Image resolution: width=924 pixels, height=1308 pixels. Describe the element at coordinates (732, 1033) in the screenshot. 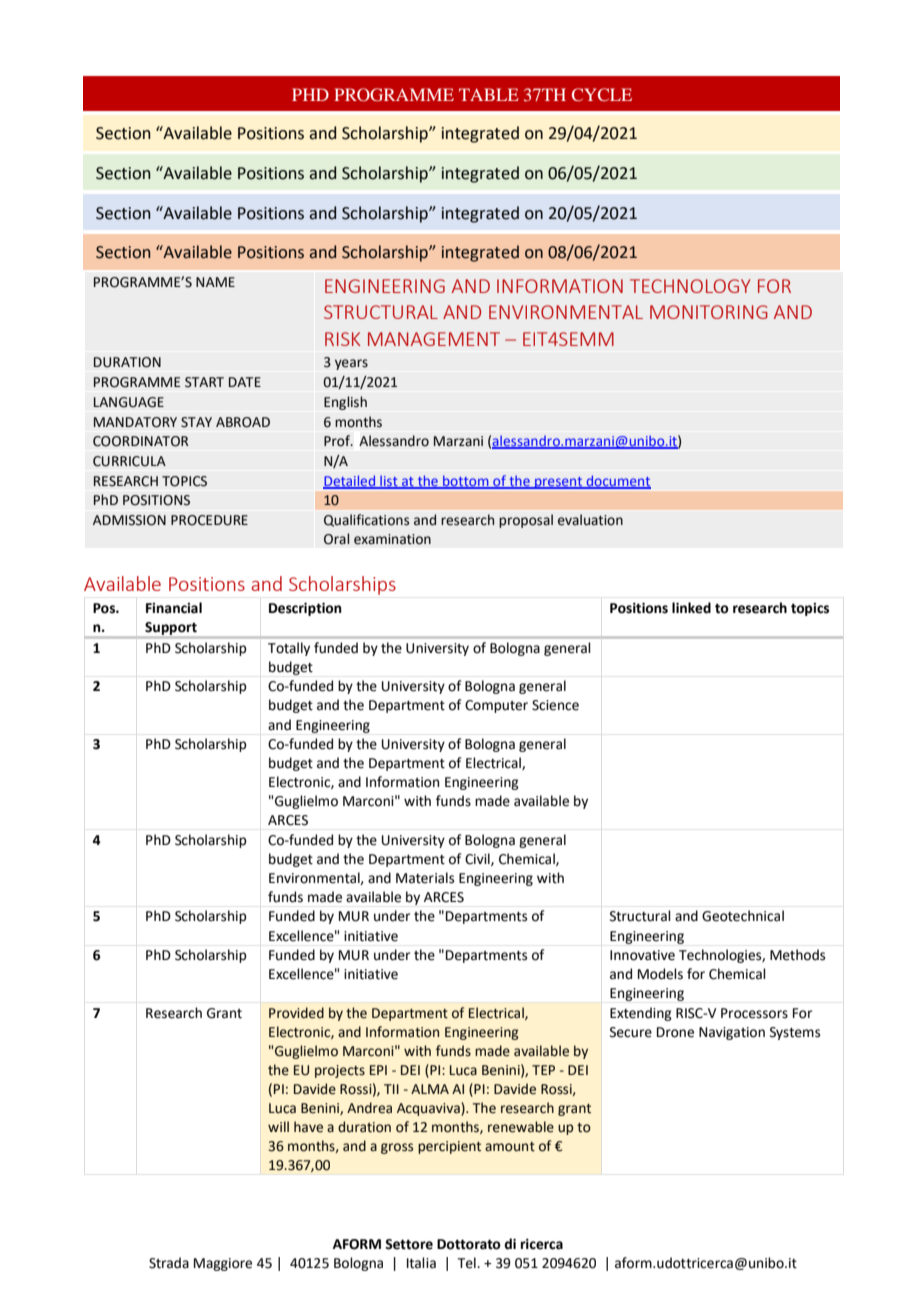

I see `Navigation` at that location.
